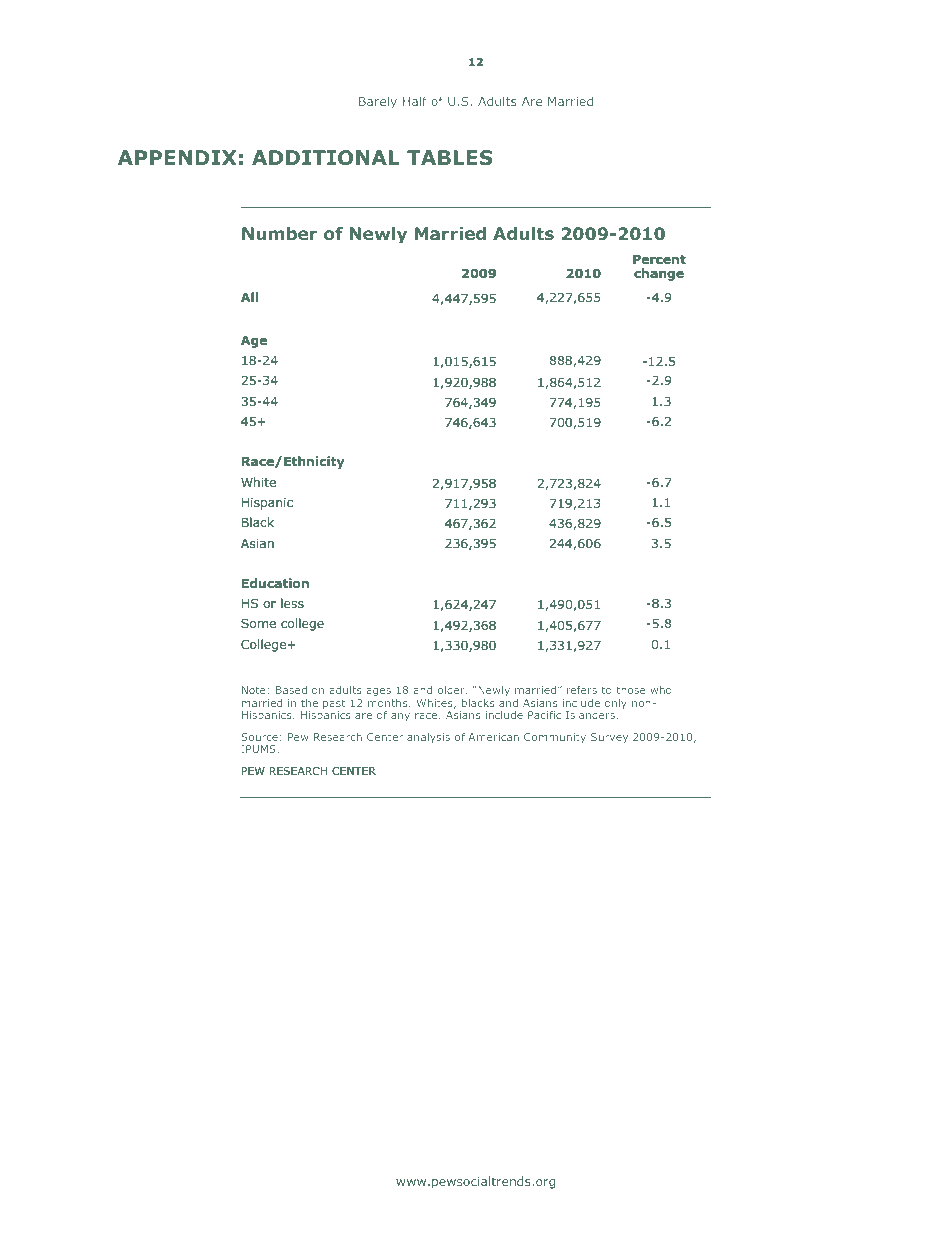 The height and width of the screenshot is (1233, 952). What do you see at coordinates (450, 157) in the screenshot?
I see `TABLES` at bounding box center [450, 157].
